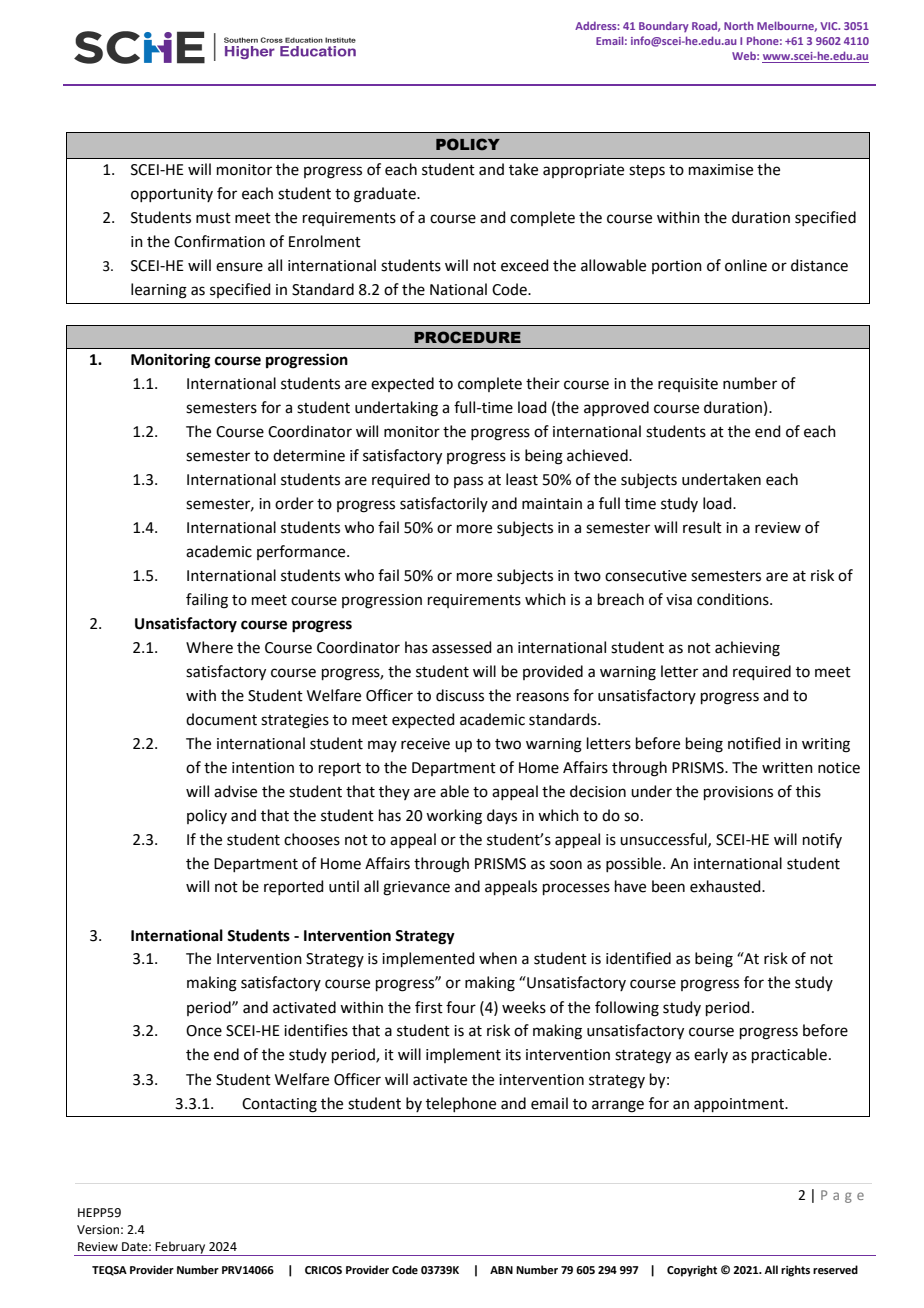 This image has width=924, height=1308. Describe the element at coordinates (747, 649) in the image. I see `achieving` at that location.
